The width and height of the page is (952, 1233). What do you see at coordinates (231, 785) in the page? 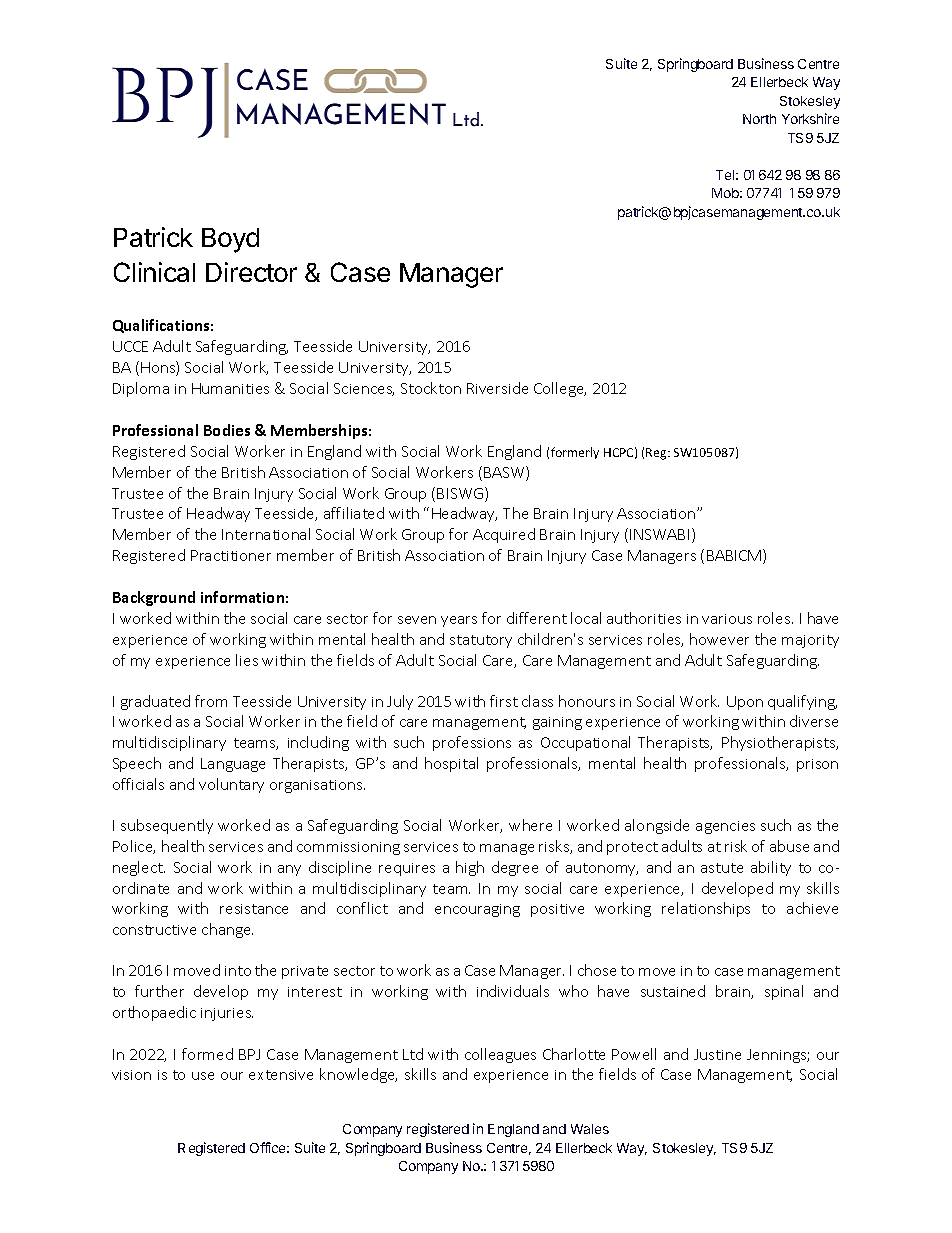
I see `voluntary` at bounding box center [231, 785].
